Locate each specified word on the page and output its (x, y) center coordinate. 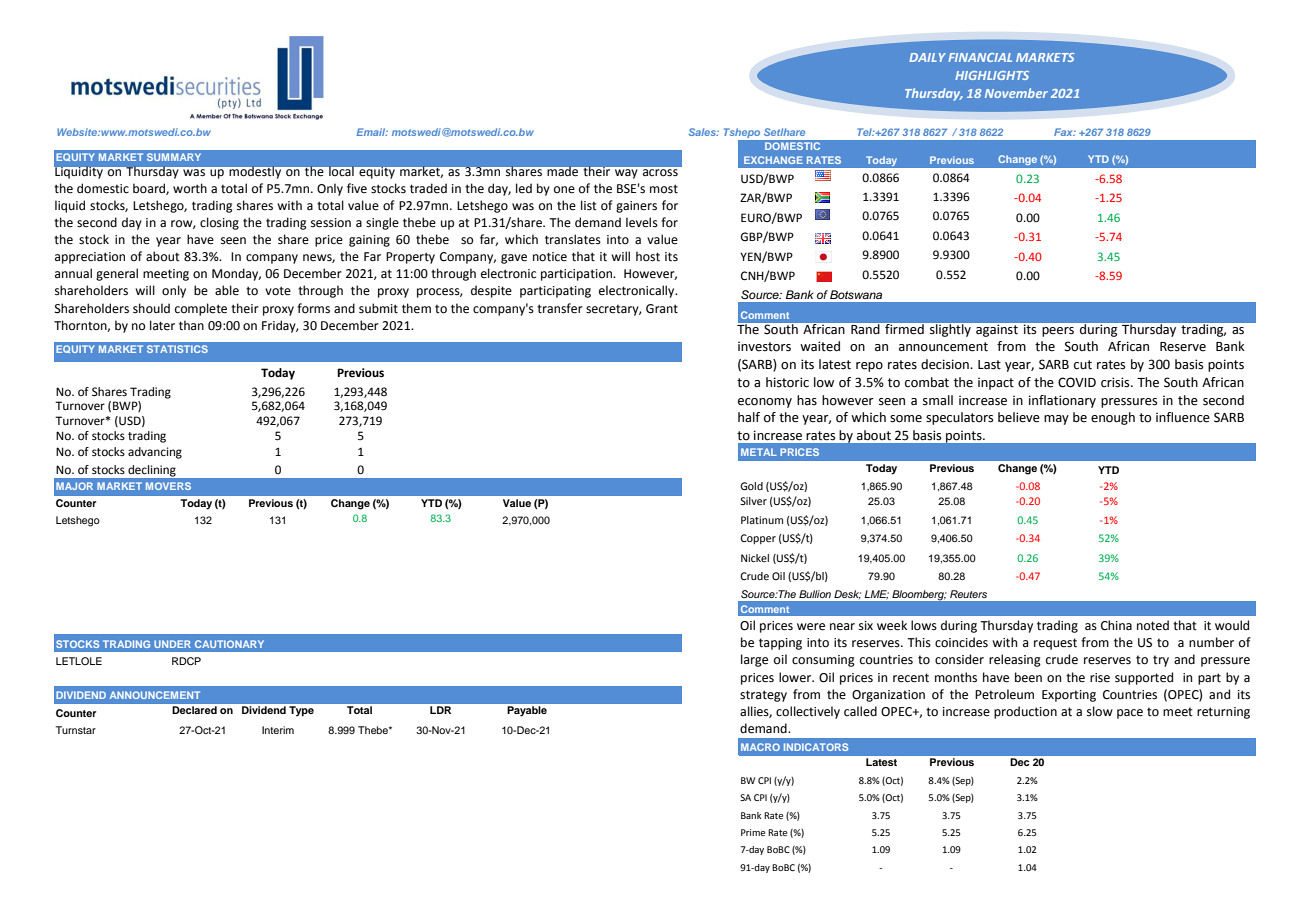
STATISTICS (177, 349)
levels (642, 222)
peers (1058, 332)
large (754, 660)
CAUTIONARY (229, 644)
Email (372, 132)
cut (1083, 365)
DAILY (927, 57)
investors (764, 346)
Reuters (968, 594)
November (1016, 93)
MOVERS (168, 486)
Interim (278, 730)
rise (1100, 678)
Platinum (762, 520)
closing (219, 223)
